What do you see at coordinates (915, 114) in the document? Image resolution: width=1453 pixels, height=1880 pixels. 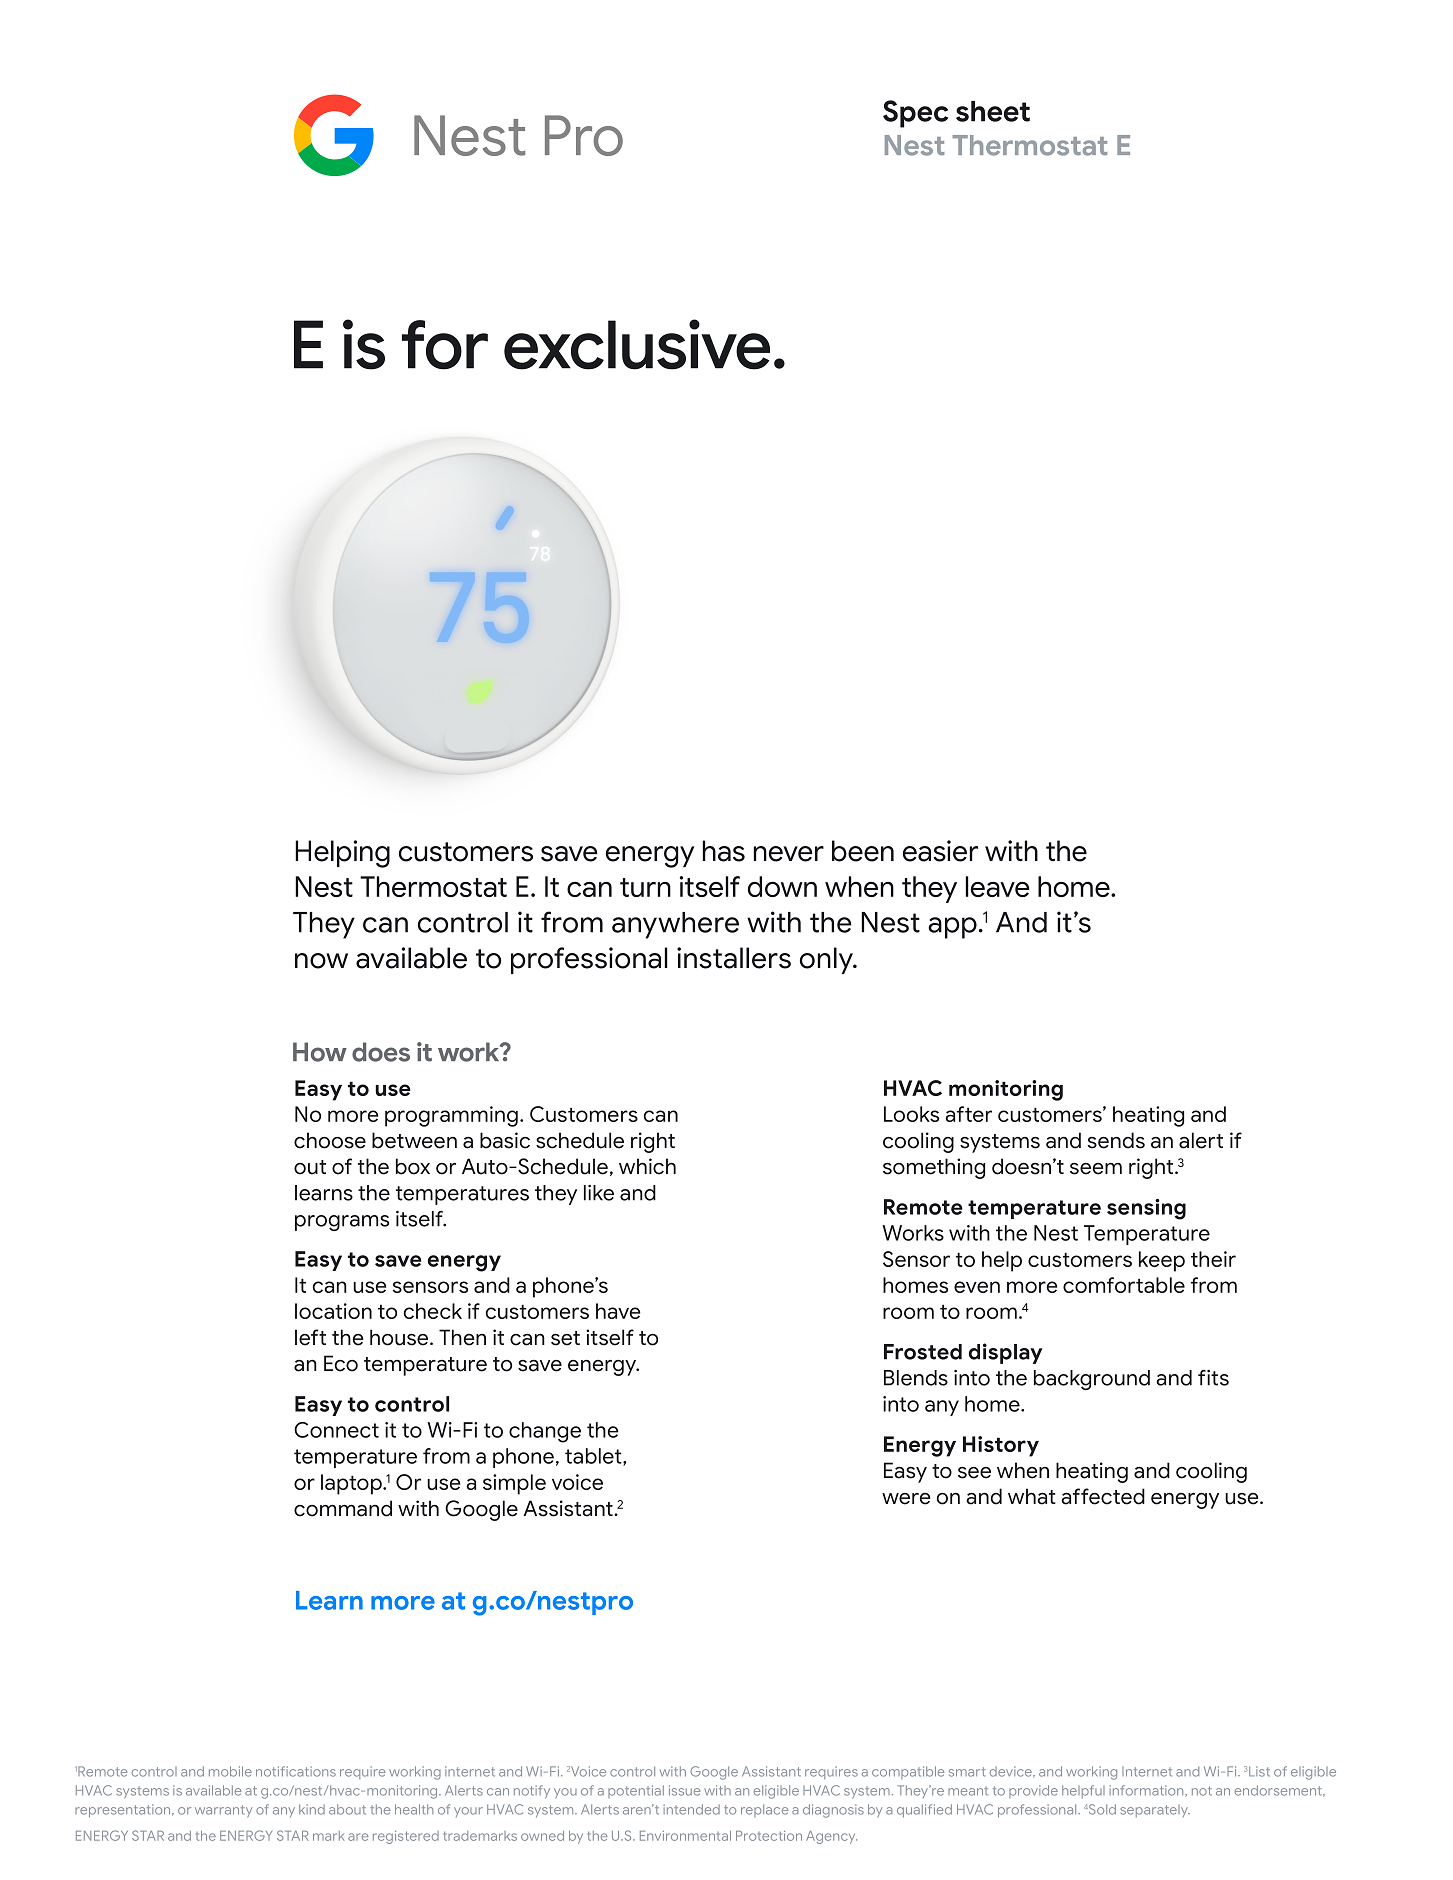 I see `Spec` at bounding box center [915, 114].
